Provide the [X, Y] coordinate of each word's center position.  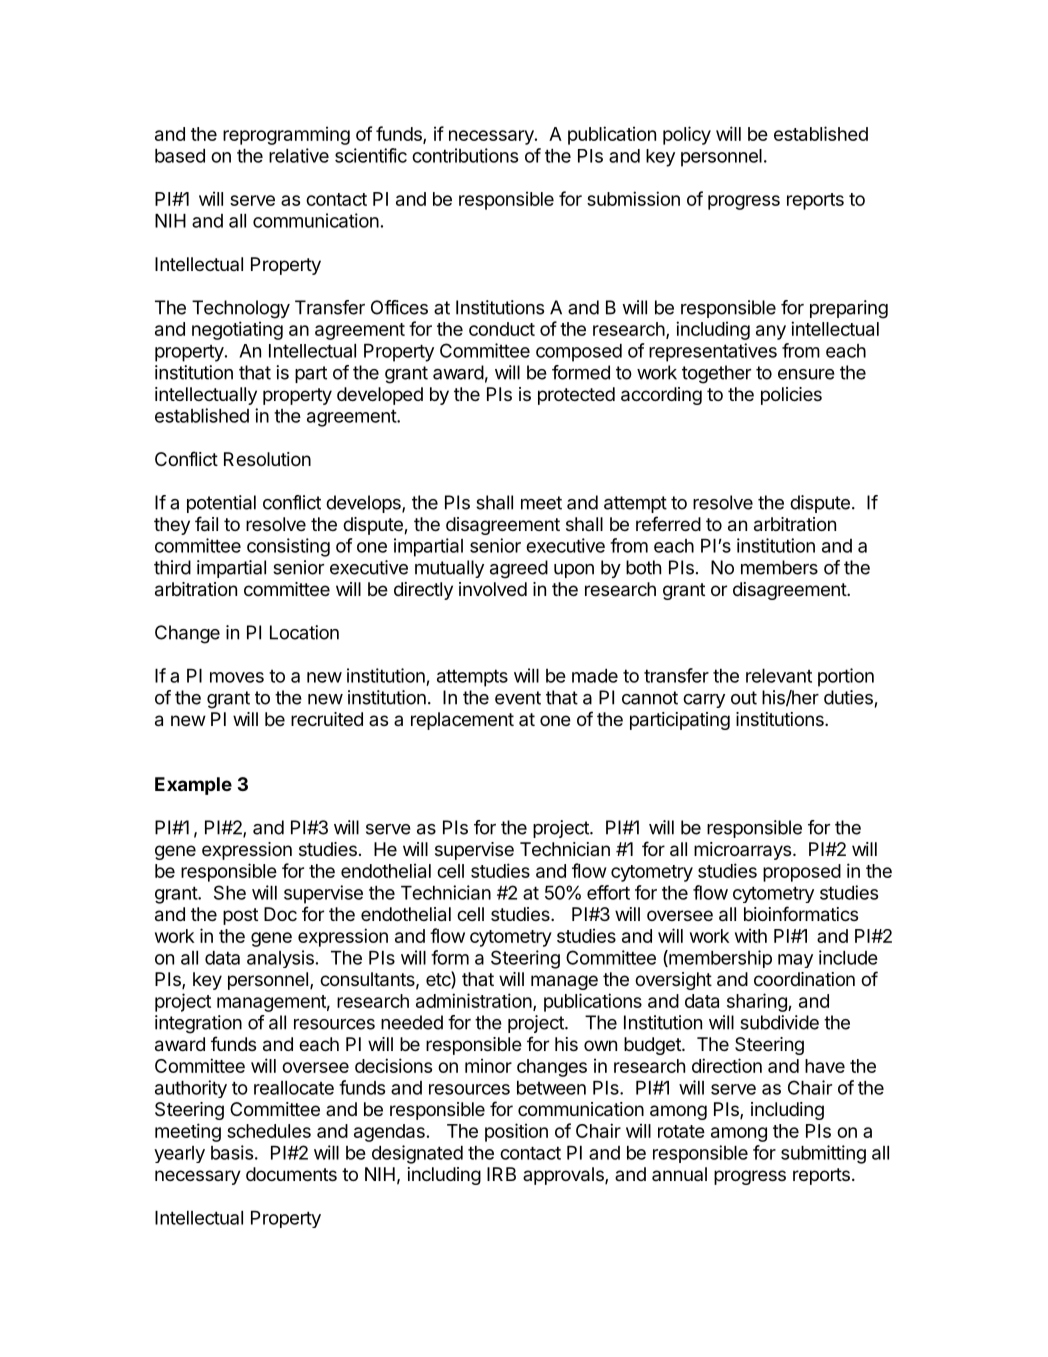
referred [668, 523]
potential [221, 504]
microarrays [742, 851]
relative [299, 155]
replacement [462, 721]
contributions [465, 155]
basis [232, 1152]
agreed [519, 569]
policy [687, 135]
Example [193, 786]
